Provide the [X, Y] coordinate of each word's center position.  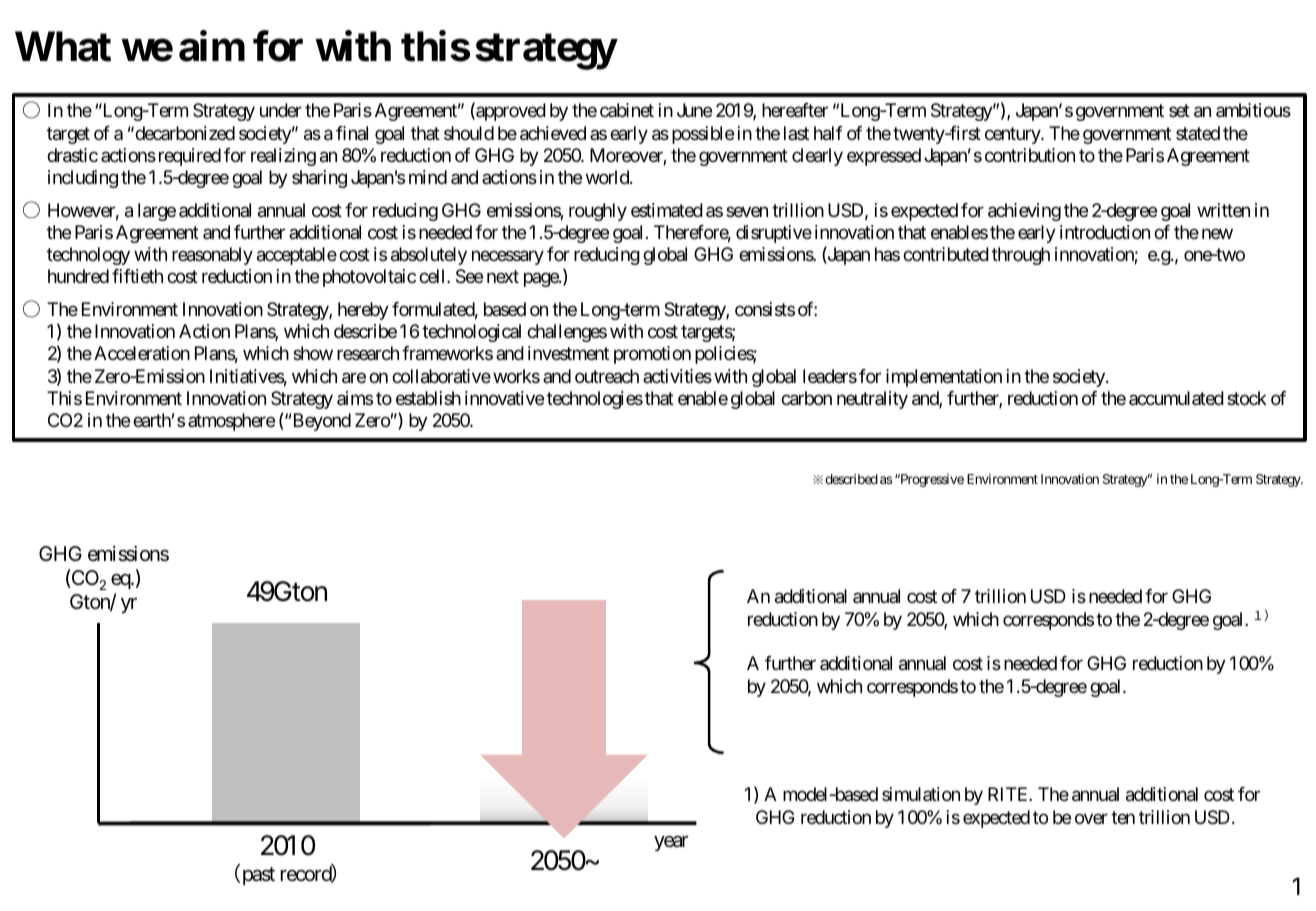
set [1179, 111]
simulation [921, 794]
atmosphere [231, 422]
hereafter [795, 110]
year [671, 843]
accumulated [1176, 398]
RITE [1009, 794]
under [281, 110]
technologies [595, 400]
